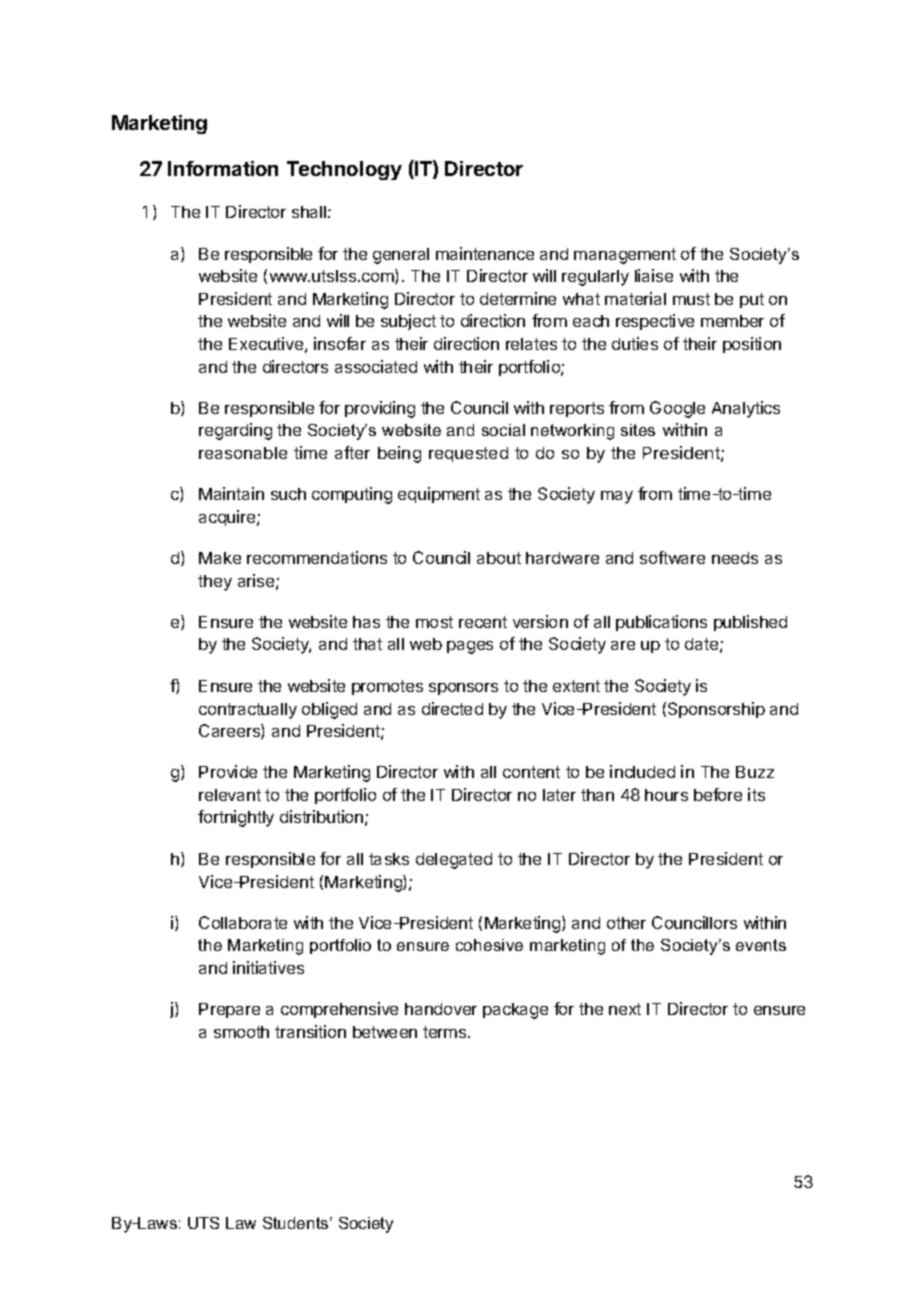  Describe the element at coordinates (503, 430) in the document. I see `social` at that location.
